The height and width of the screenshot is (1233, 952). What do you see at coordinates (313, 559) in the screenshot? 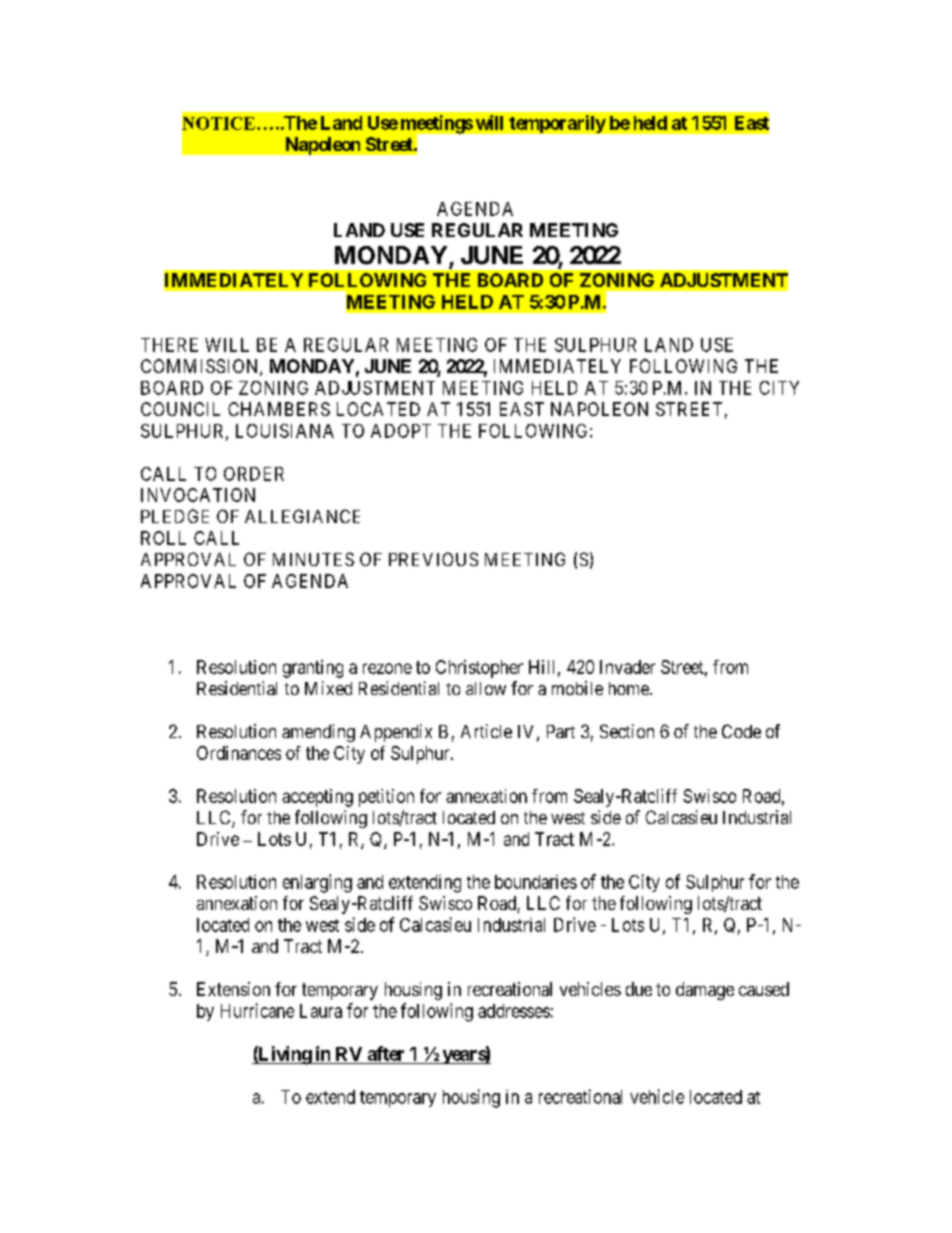
I see `MINUTES` at bounding box center [313, 559].
